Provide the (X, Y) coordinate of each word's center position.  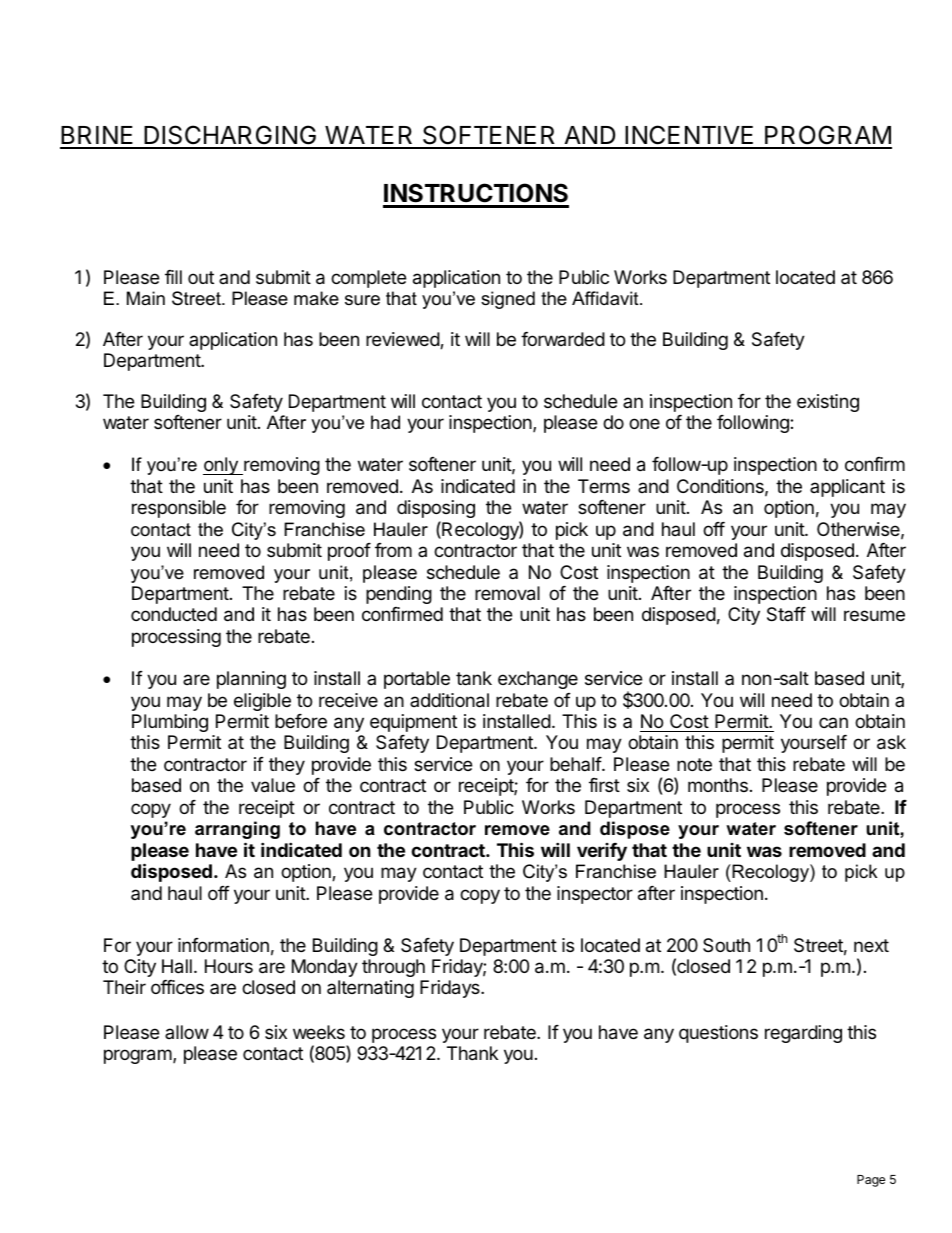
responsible (179, 509)
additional (449, 700)
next (871, 945)
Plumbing (170, 723)
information (223, 945)
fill (173, 277)
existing (828, 403)
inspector (595, 895)
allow (187, 1032)
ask (891, 742)
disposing (436, 509)
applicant (847, 488)
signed (508, 300)
